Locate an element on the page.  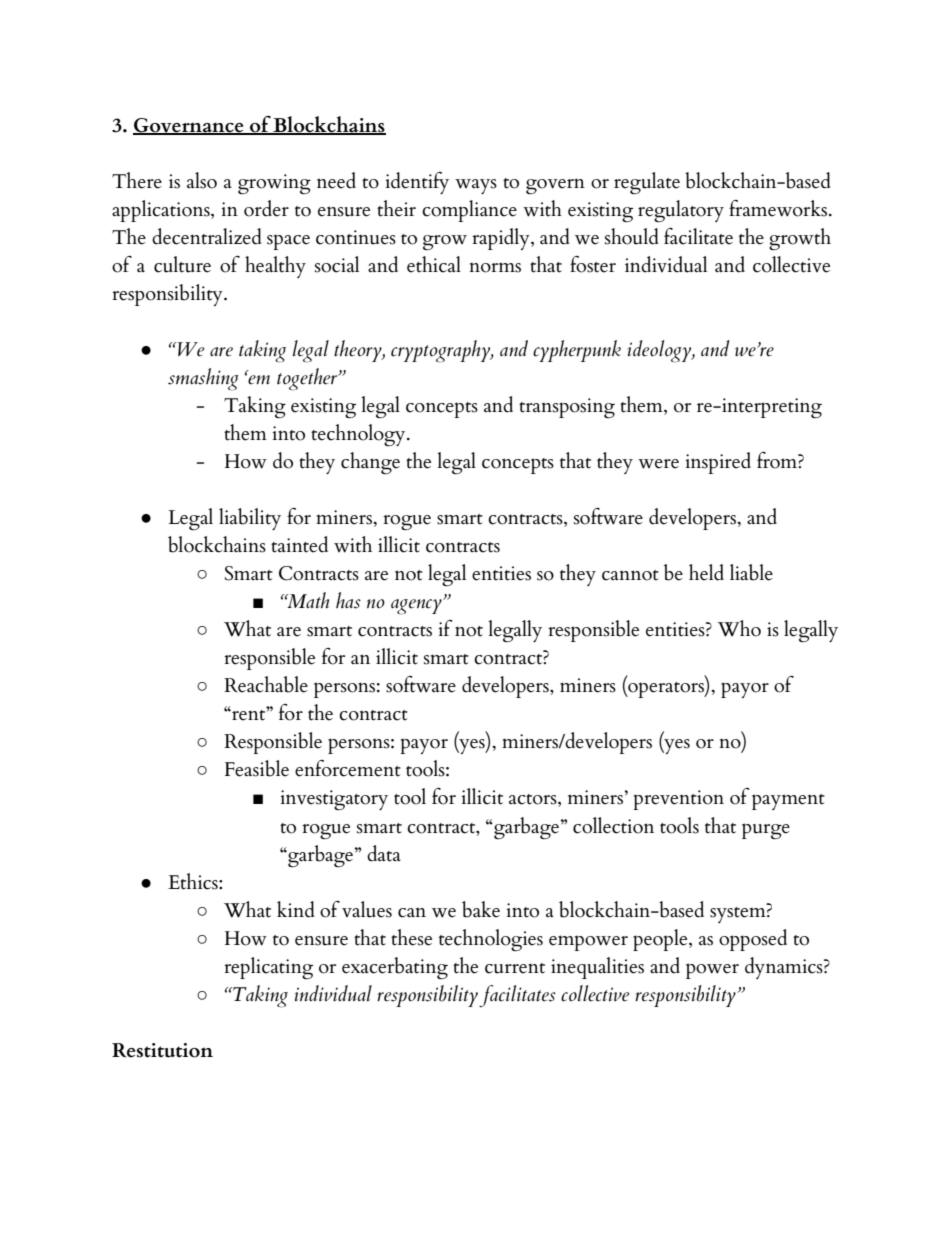
agency is located at coordinates (417, 607).
